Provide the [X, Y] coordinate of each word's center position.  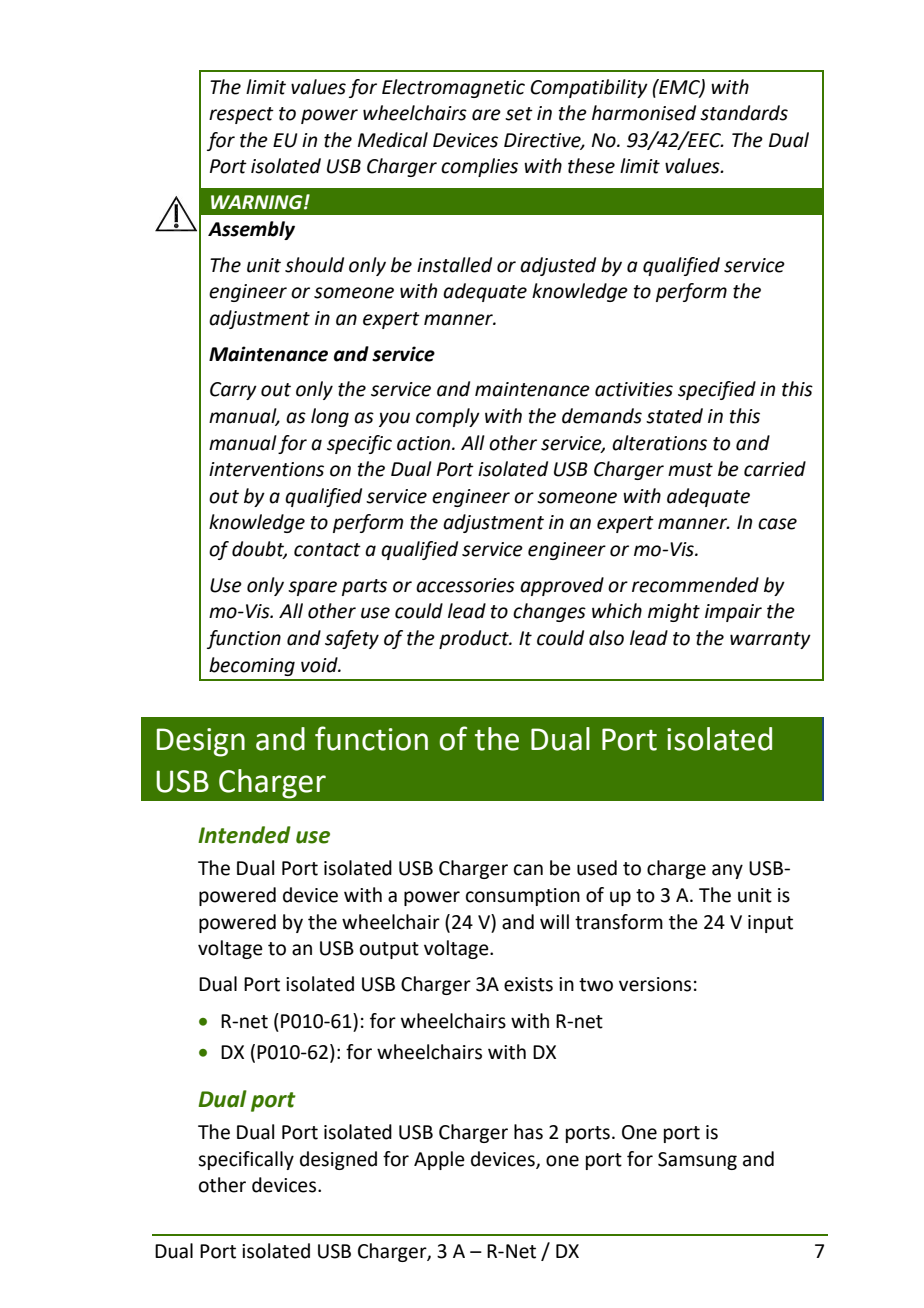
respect [241, 115]
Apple [439, 1160]
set [519, 114]
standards [744, 113]
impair [733, 613]
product [475, 639]
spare [312, 588]
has [528, 1132]
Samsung [697, 1161]
